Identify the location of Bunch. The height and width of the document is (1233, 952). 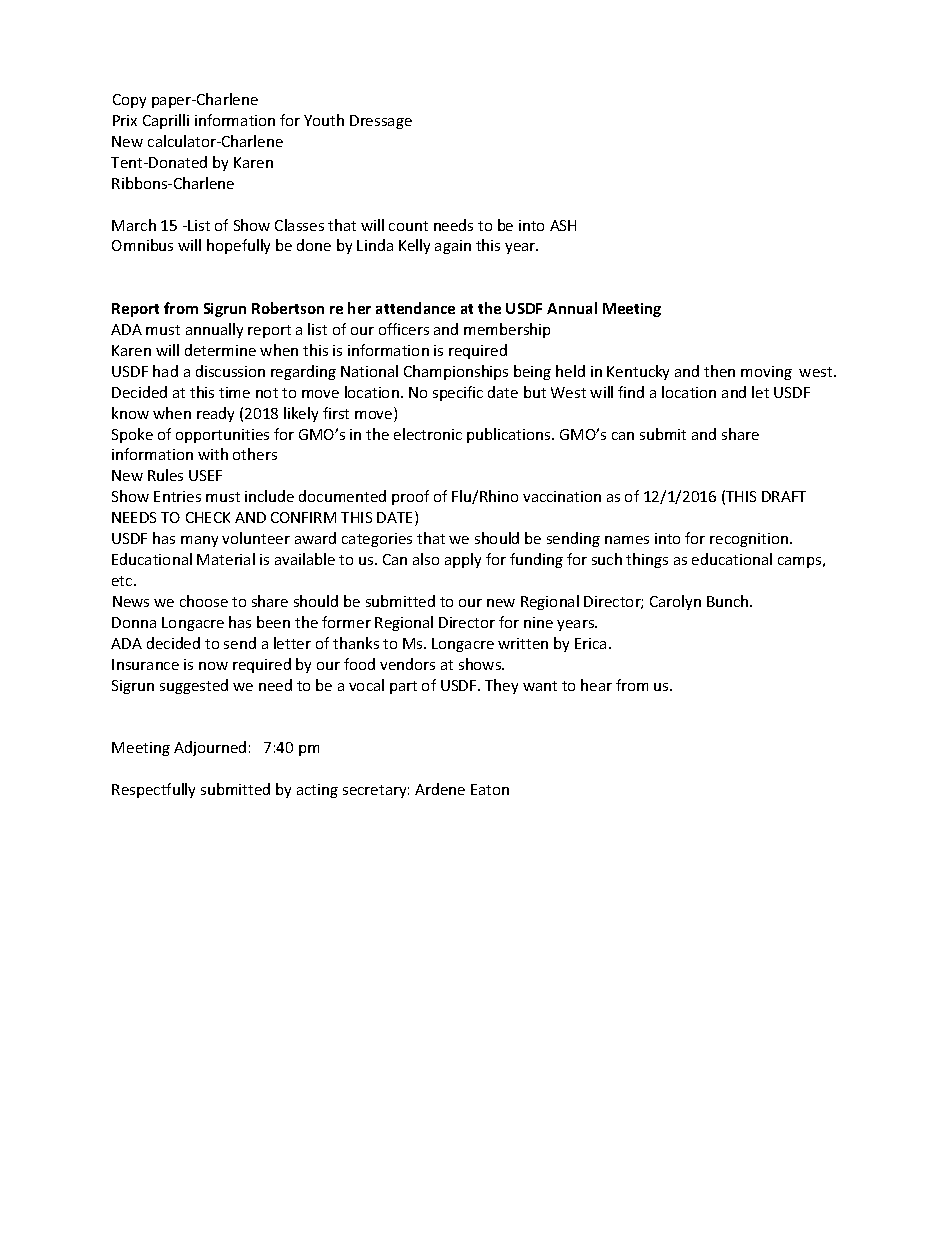
(729, 601).
